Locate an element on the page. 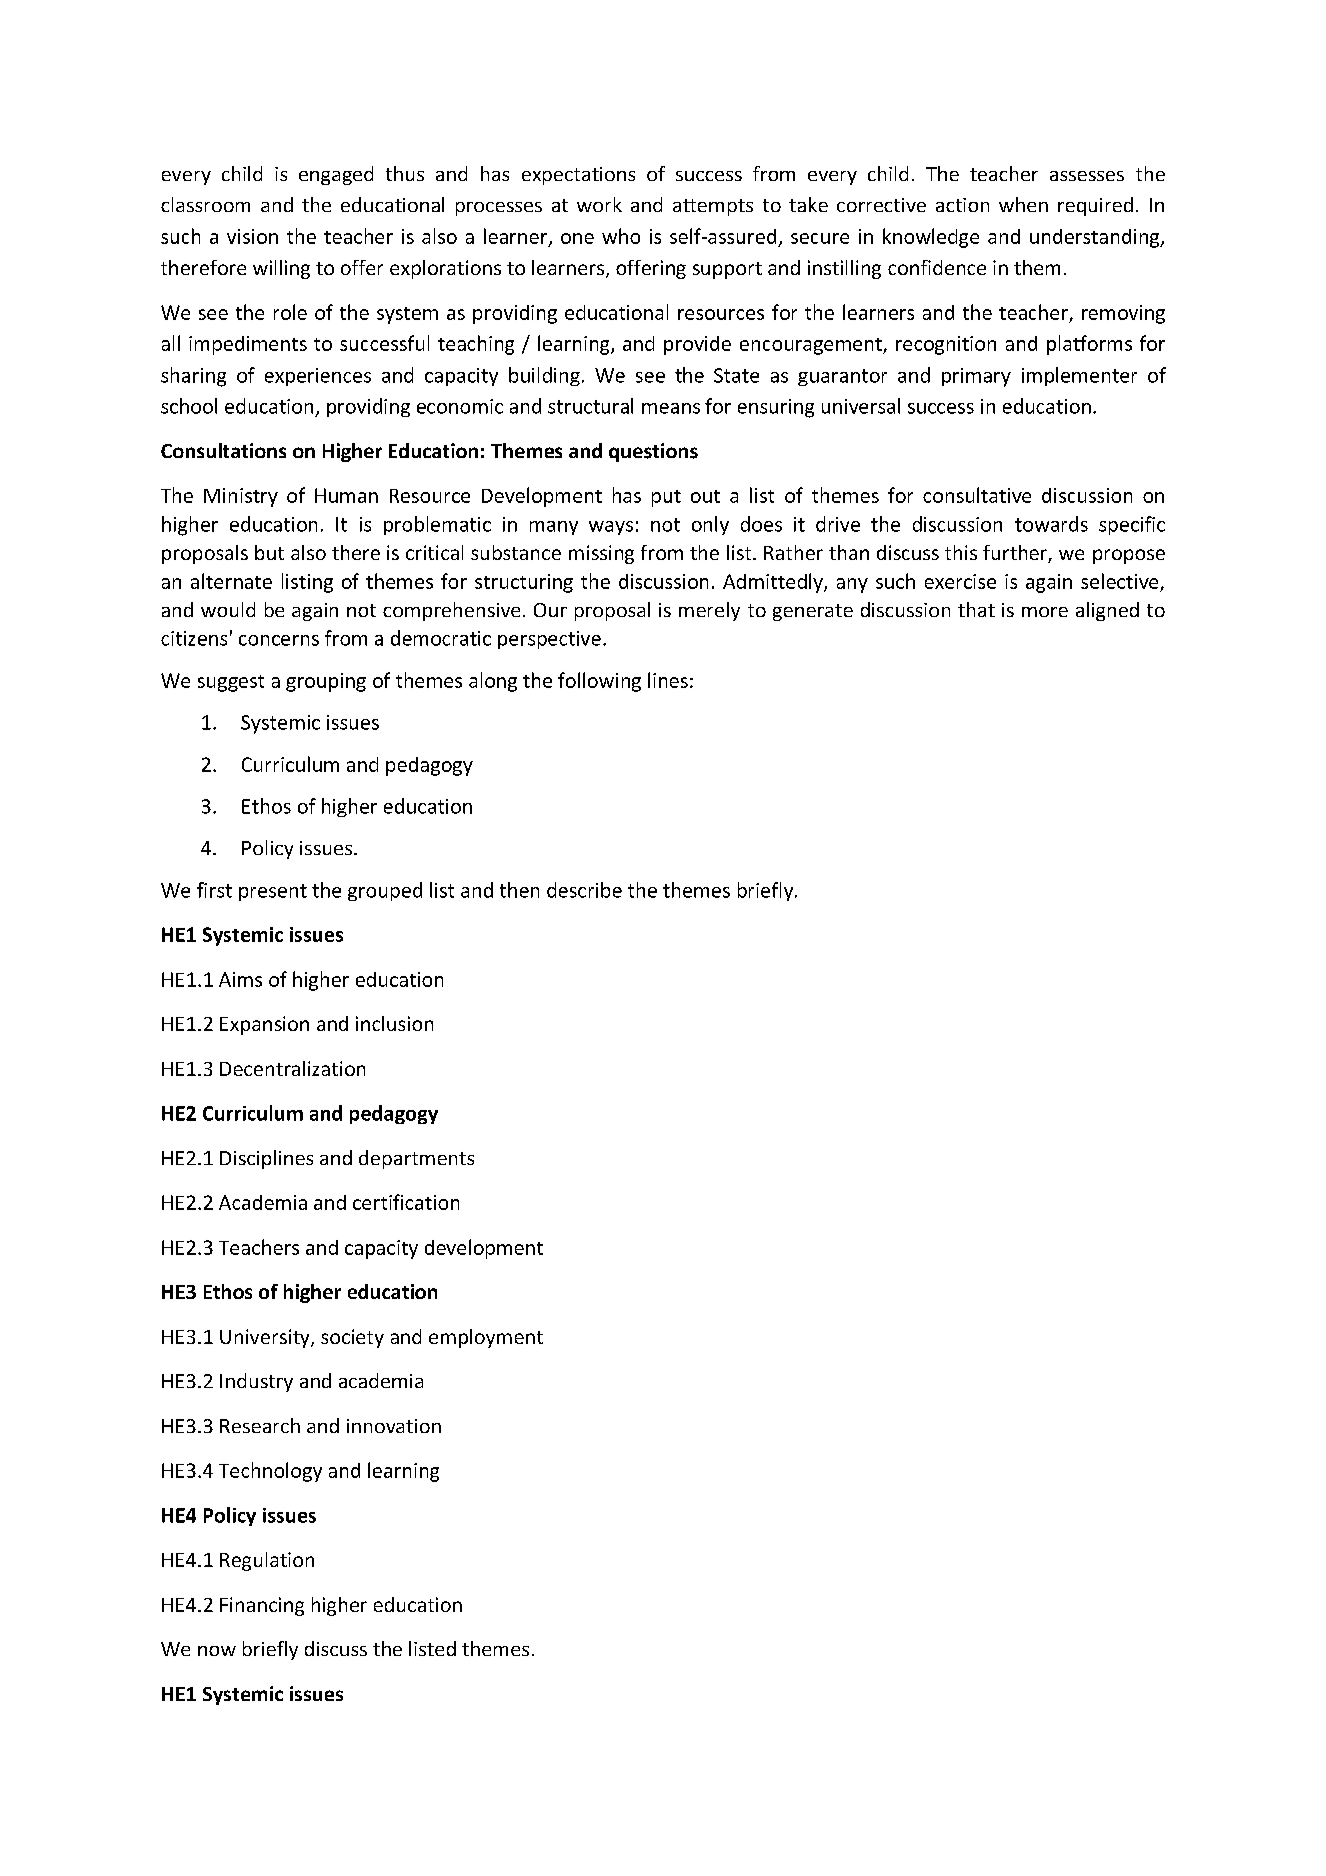 Image resolution: width=1326 pixels, height=1876 pixels. innovation is located at coordinates (394, 1426).
